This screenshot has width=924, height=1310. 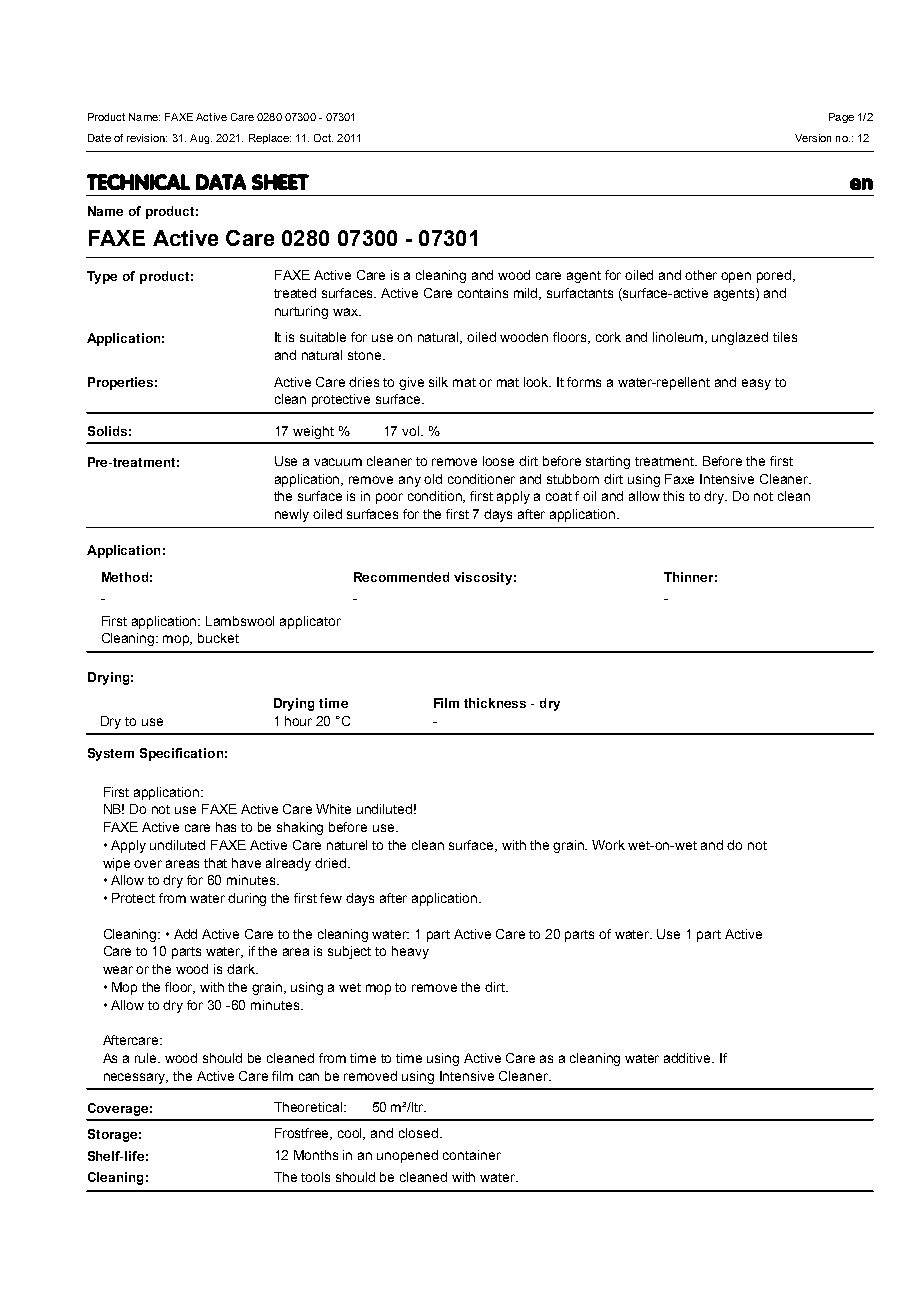 What do you see at coordinates (201, 139) in the screenshot?
I see `Aug` at bounding box center [201, 139].
